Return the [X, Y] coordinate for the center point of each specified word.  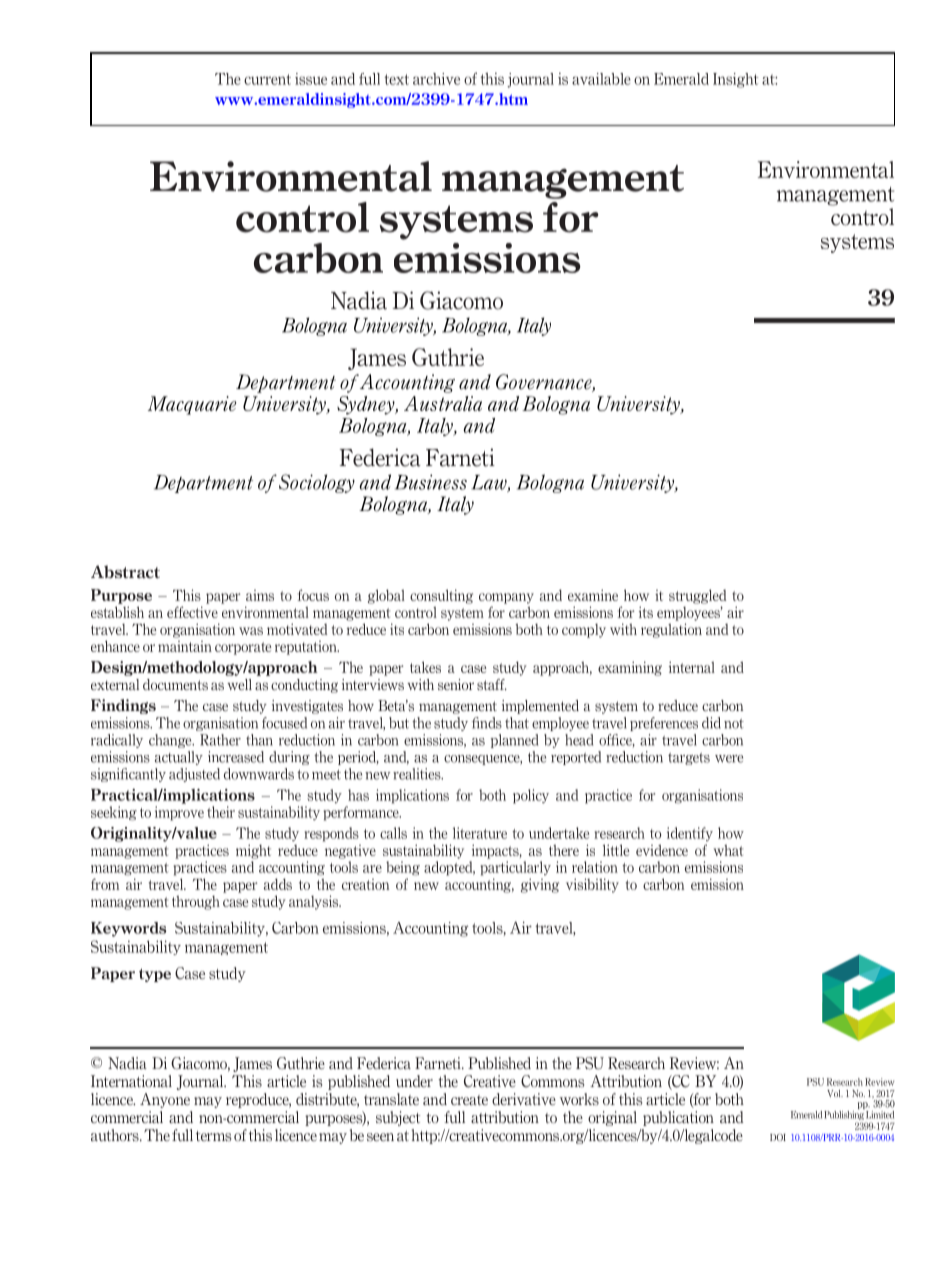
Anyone [165, 1100]
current [267, 79]
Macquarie [192, 405]
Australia [443, 403]
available [601, 79]
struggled [698, 596]
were [729, 759]
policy [531, 796]
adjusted [194, 775]
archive [436, 79]
